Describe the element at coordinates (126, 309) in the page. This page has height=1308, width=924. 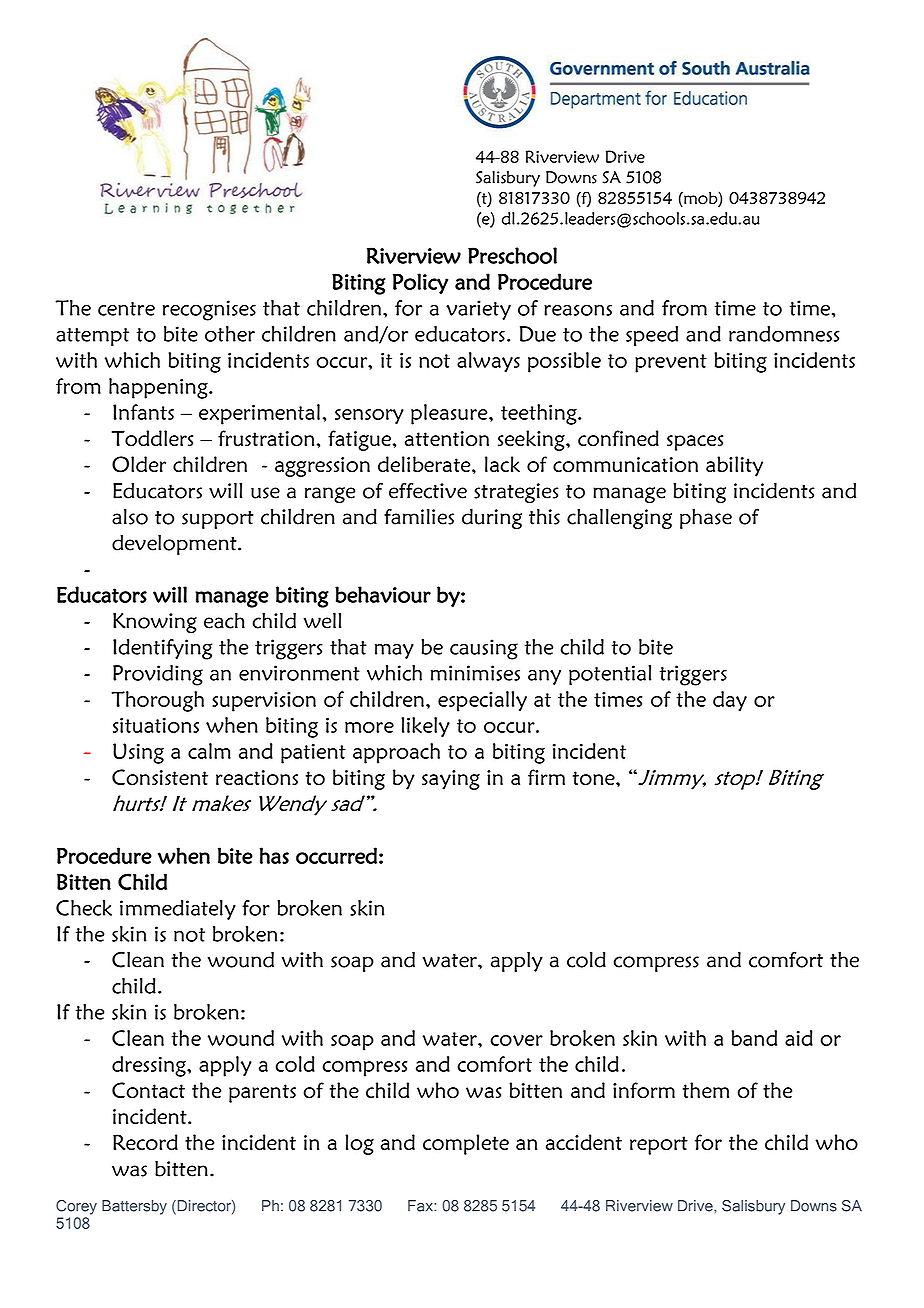
I see `centre` at that location.
